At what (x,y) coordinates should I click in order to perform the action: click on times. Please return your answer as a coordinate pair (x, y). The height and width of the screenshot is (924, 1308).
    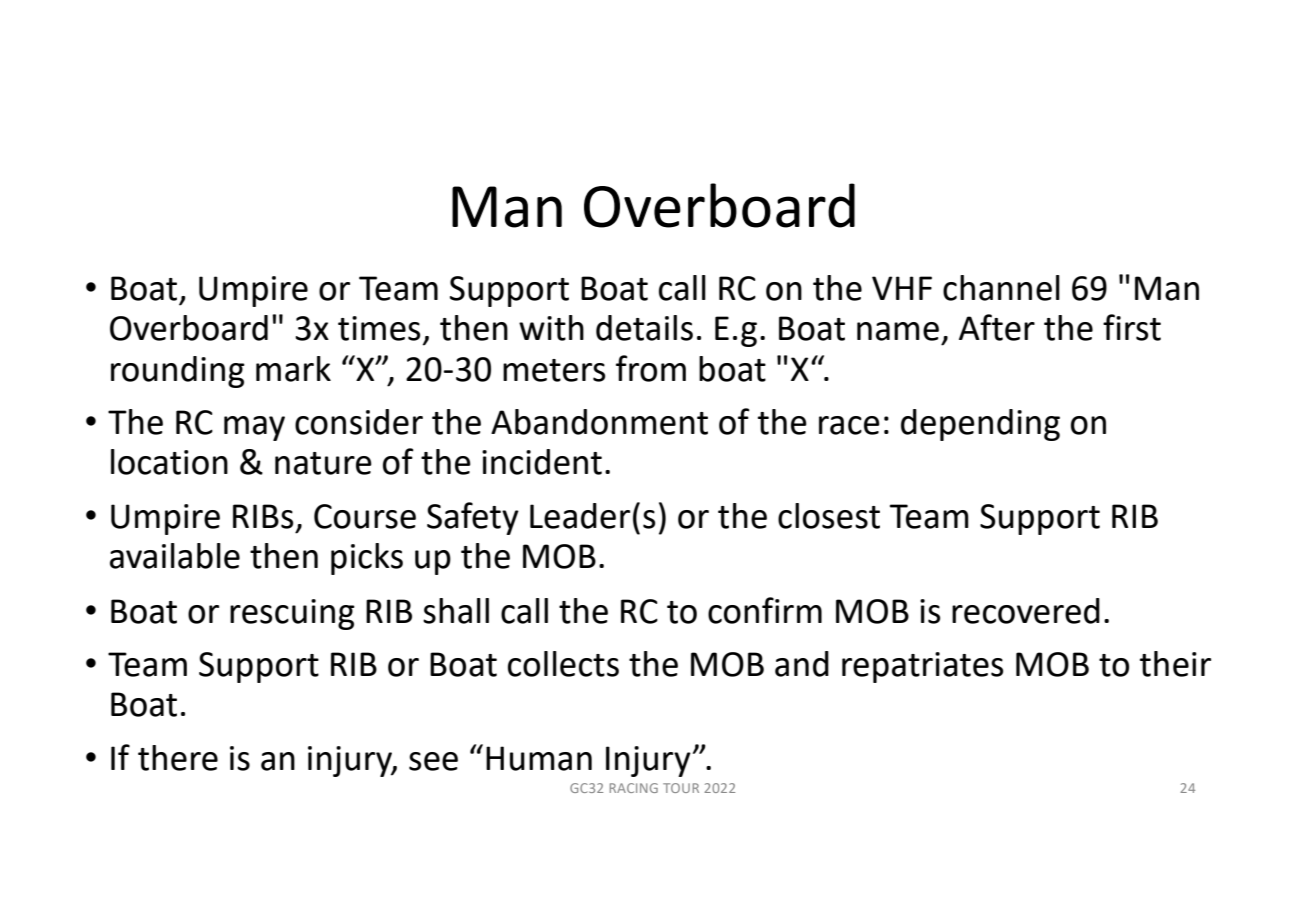
    Looking at the image, I should click on (379, 328).
